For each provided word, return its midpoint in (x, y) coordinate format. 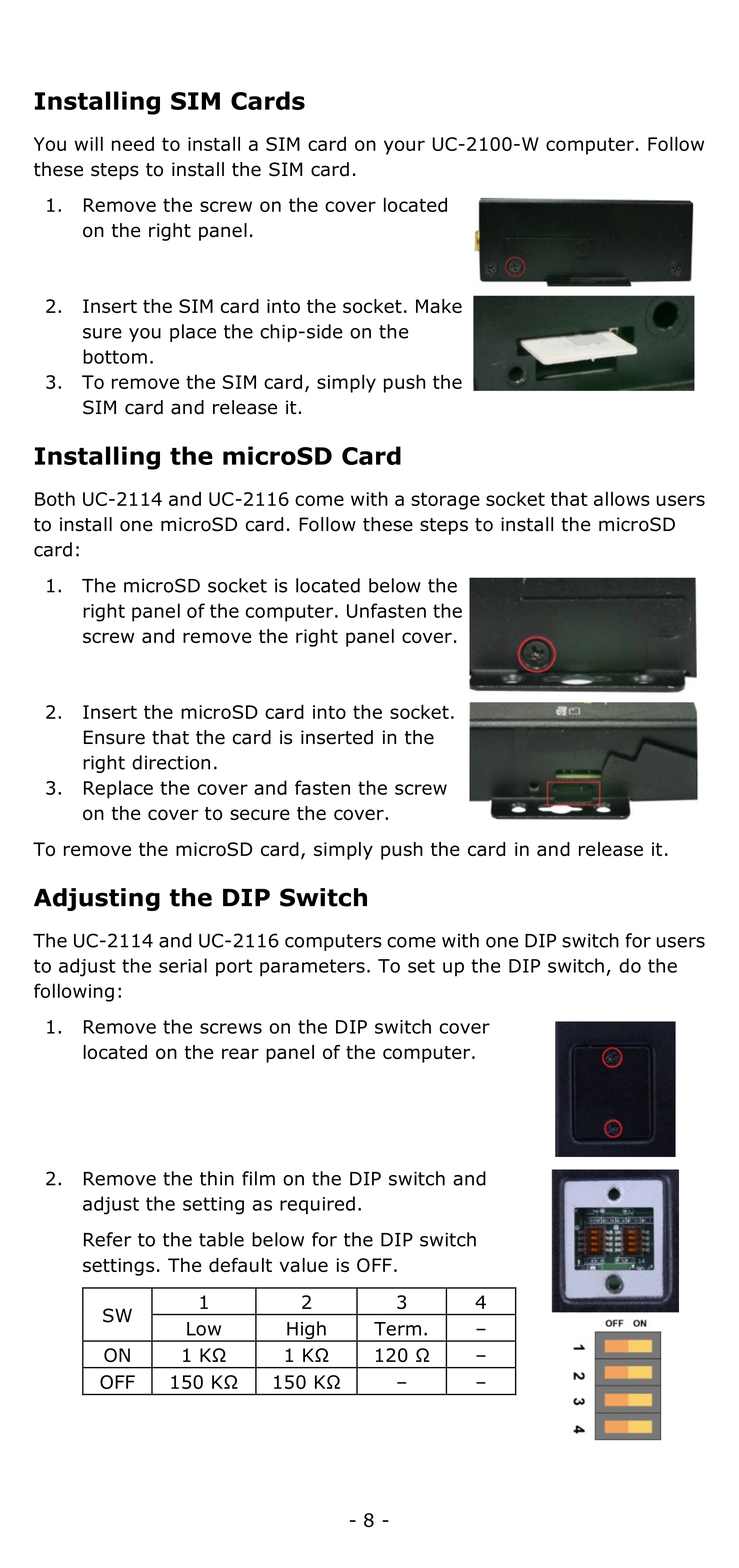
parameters (312, 968)
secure (260, 814)
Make (439, 306)
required (317, 1205)
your (404, 147)
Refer (107, 1239)
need (133, 144)
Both (55, 499)
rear (240, 1053)
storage (445, 501)
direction (171, 762)
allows (622, 498)
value (303, 1265)
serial (183, 965)
